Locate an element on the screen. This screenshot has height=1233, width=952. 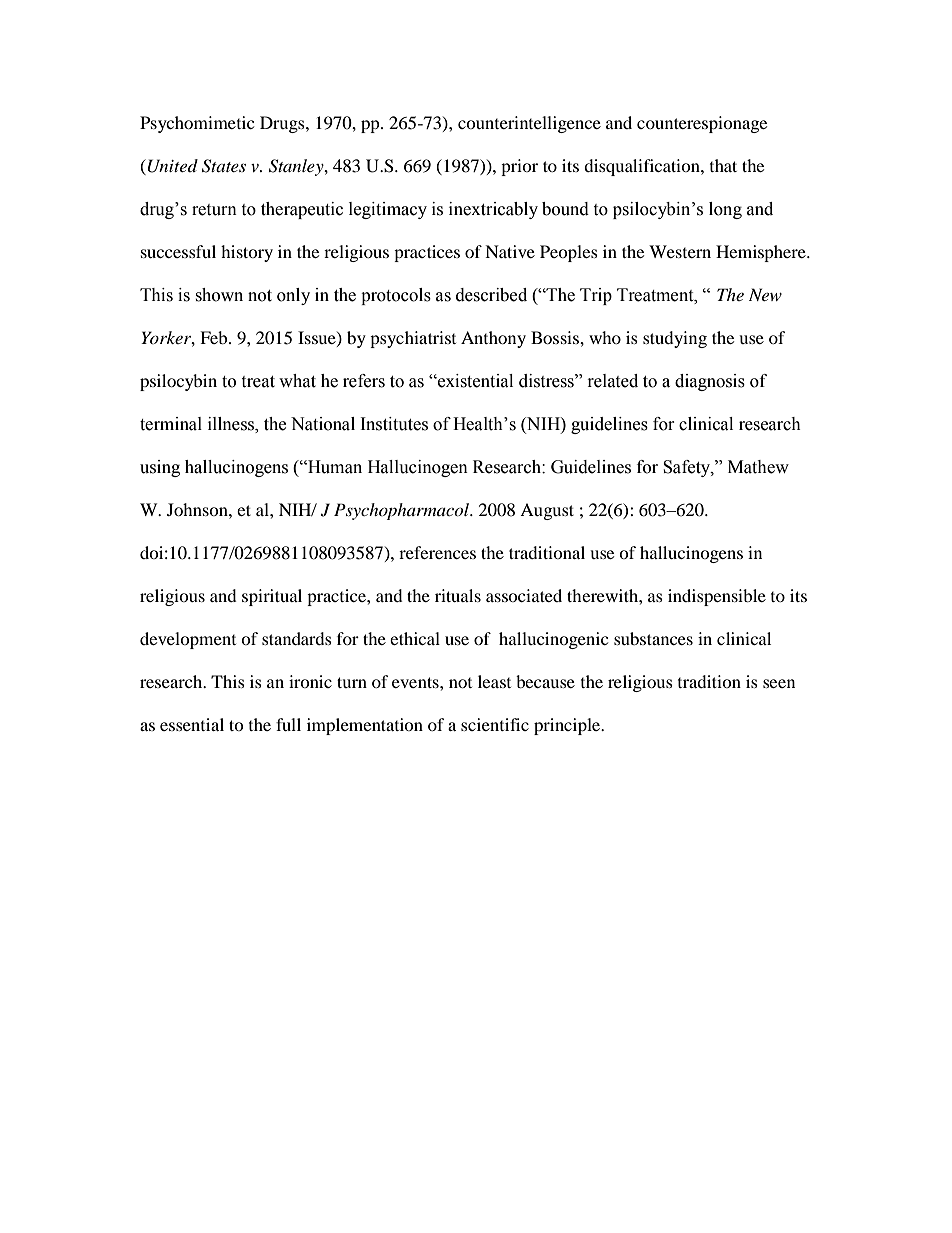
counterintelligence is located at coordinates (529, 124).
